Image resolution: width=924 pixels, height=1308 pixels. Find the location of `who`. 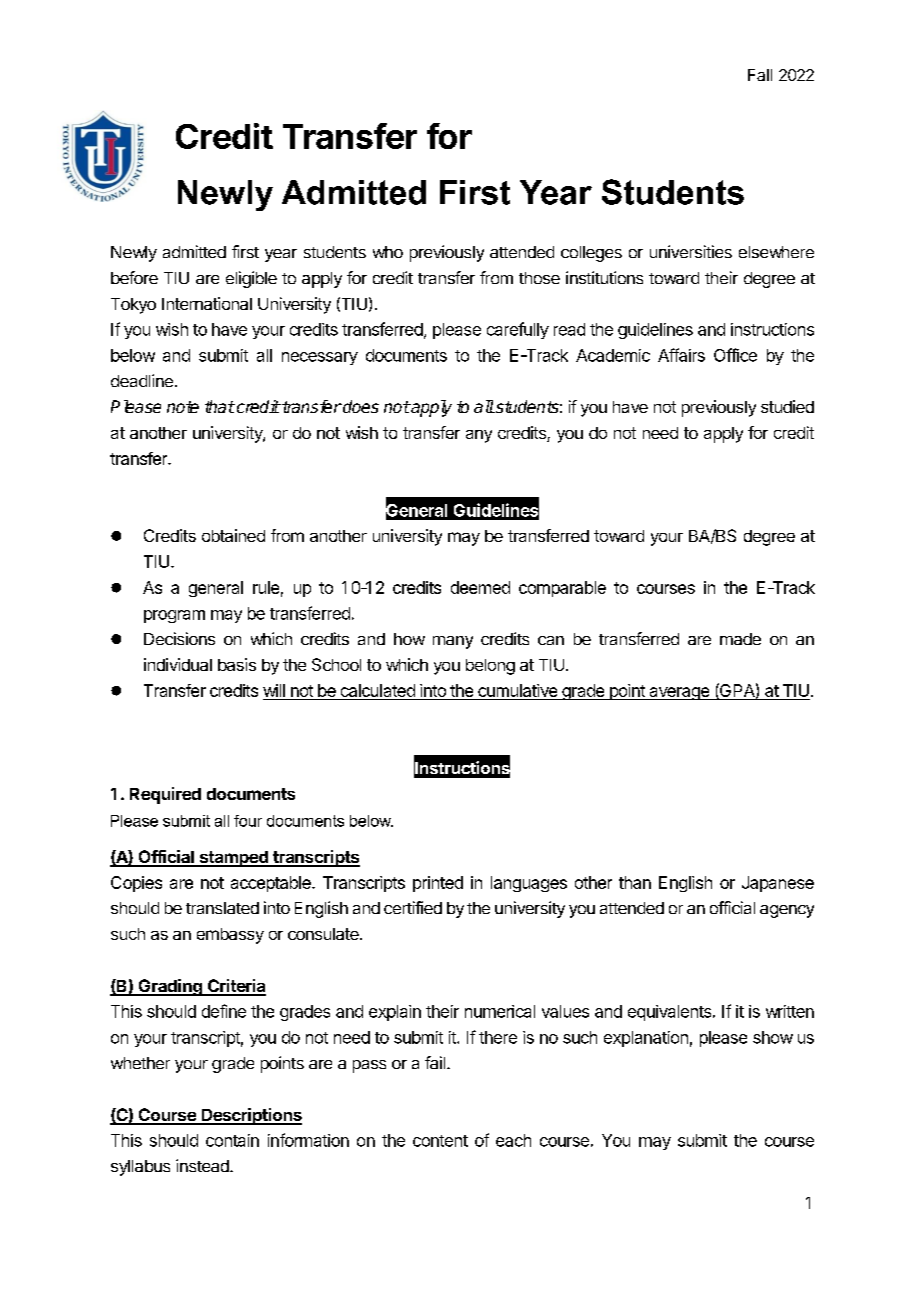

who is located at coordinates (388, 252).
